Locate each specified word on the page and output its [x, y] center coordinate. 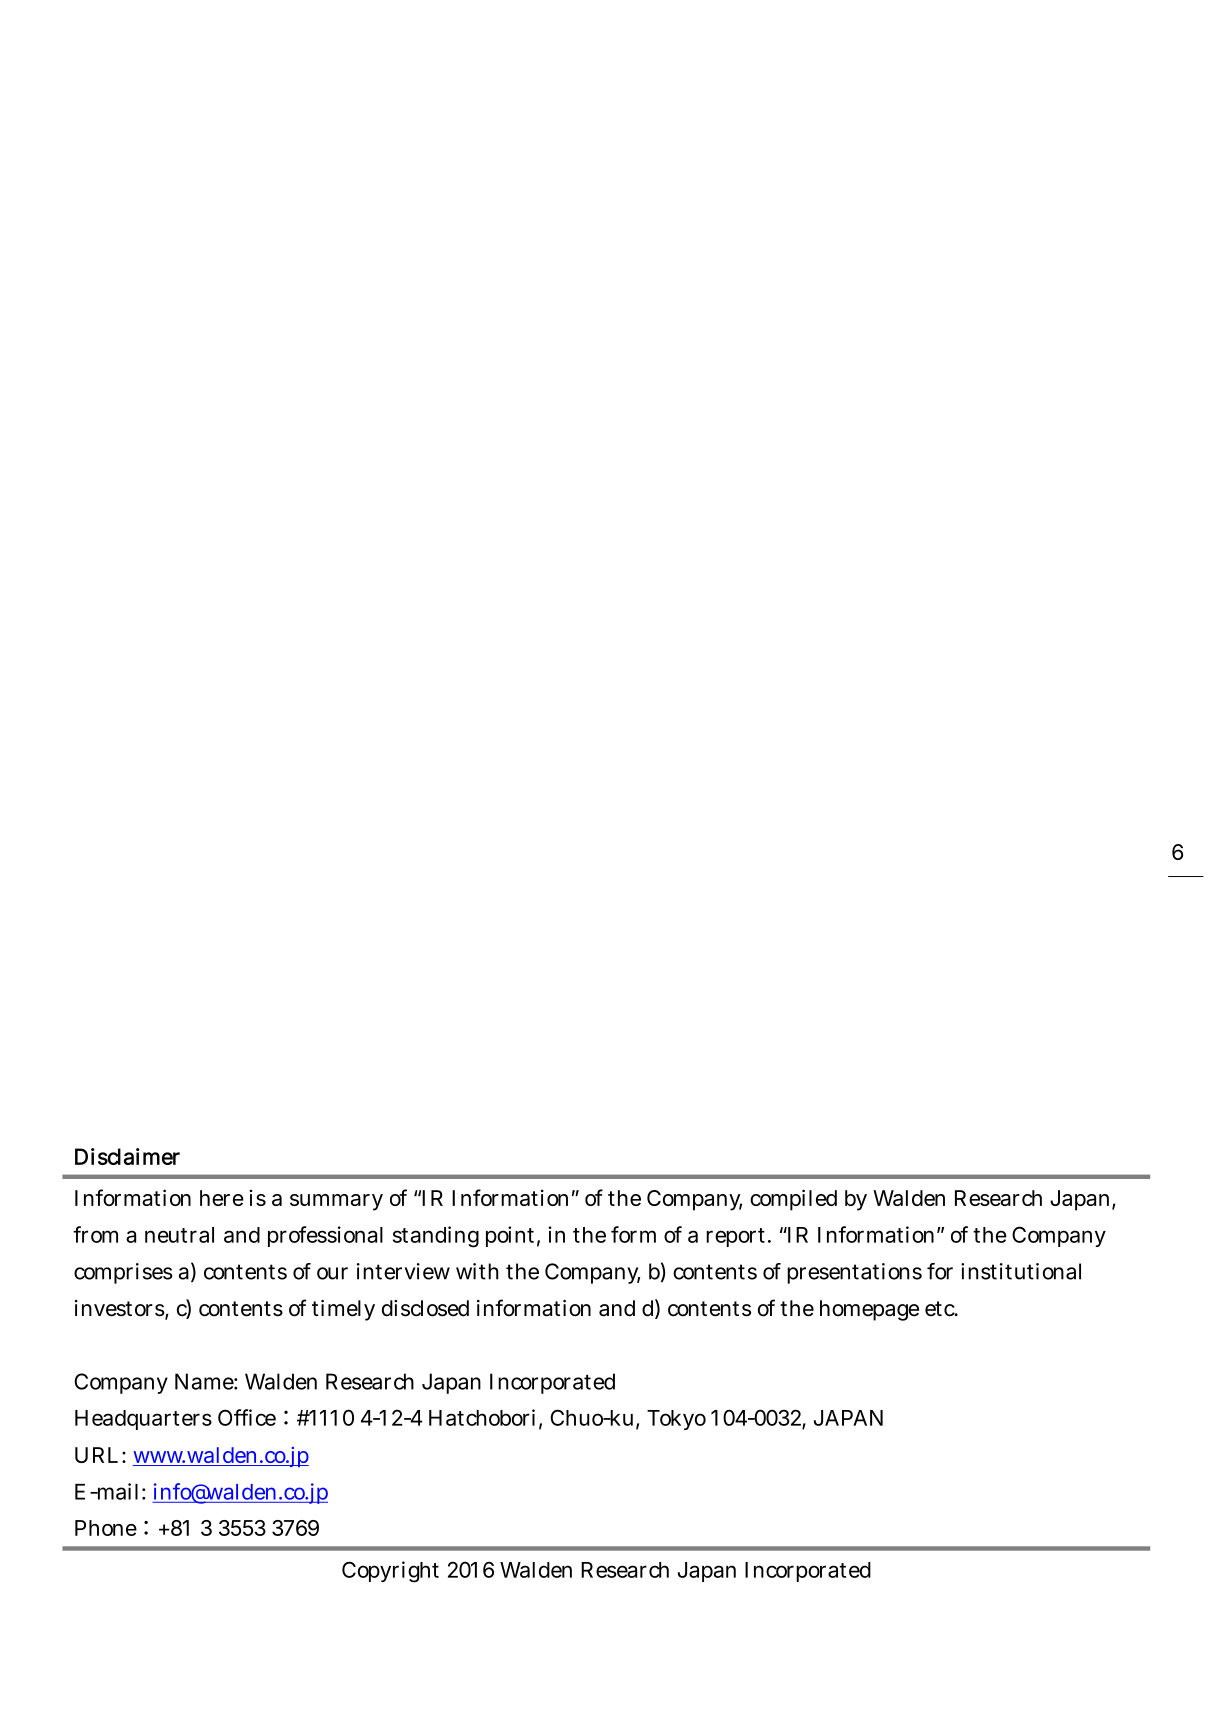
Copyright [390, 1572]
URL [96, 1455]
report [737, 1237]
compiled [793, 1200]
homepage [869, 1310]
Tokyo [676, 1420]
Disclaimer [127, 1156]
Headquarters [143, 1420]
